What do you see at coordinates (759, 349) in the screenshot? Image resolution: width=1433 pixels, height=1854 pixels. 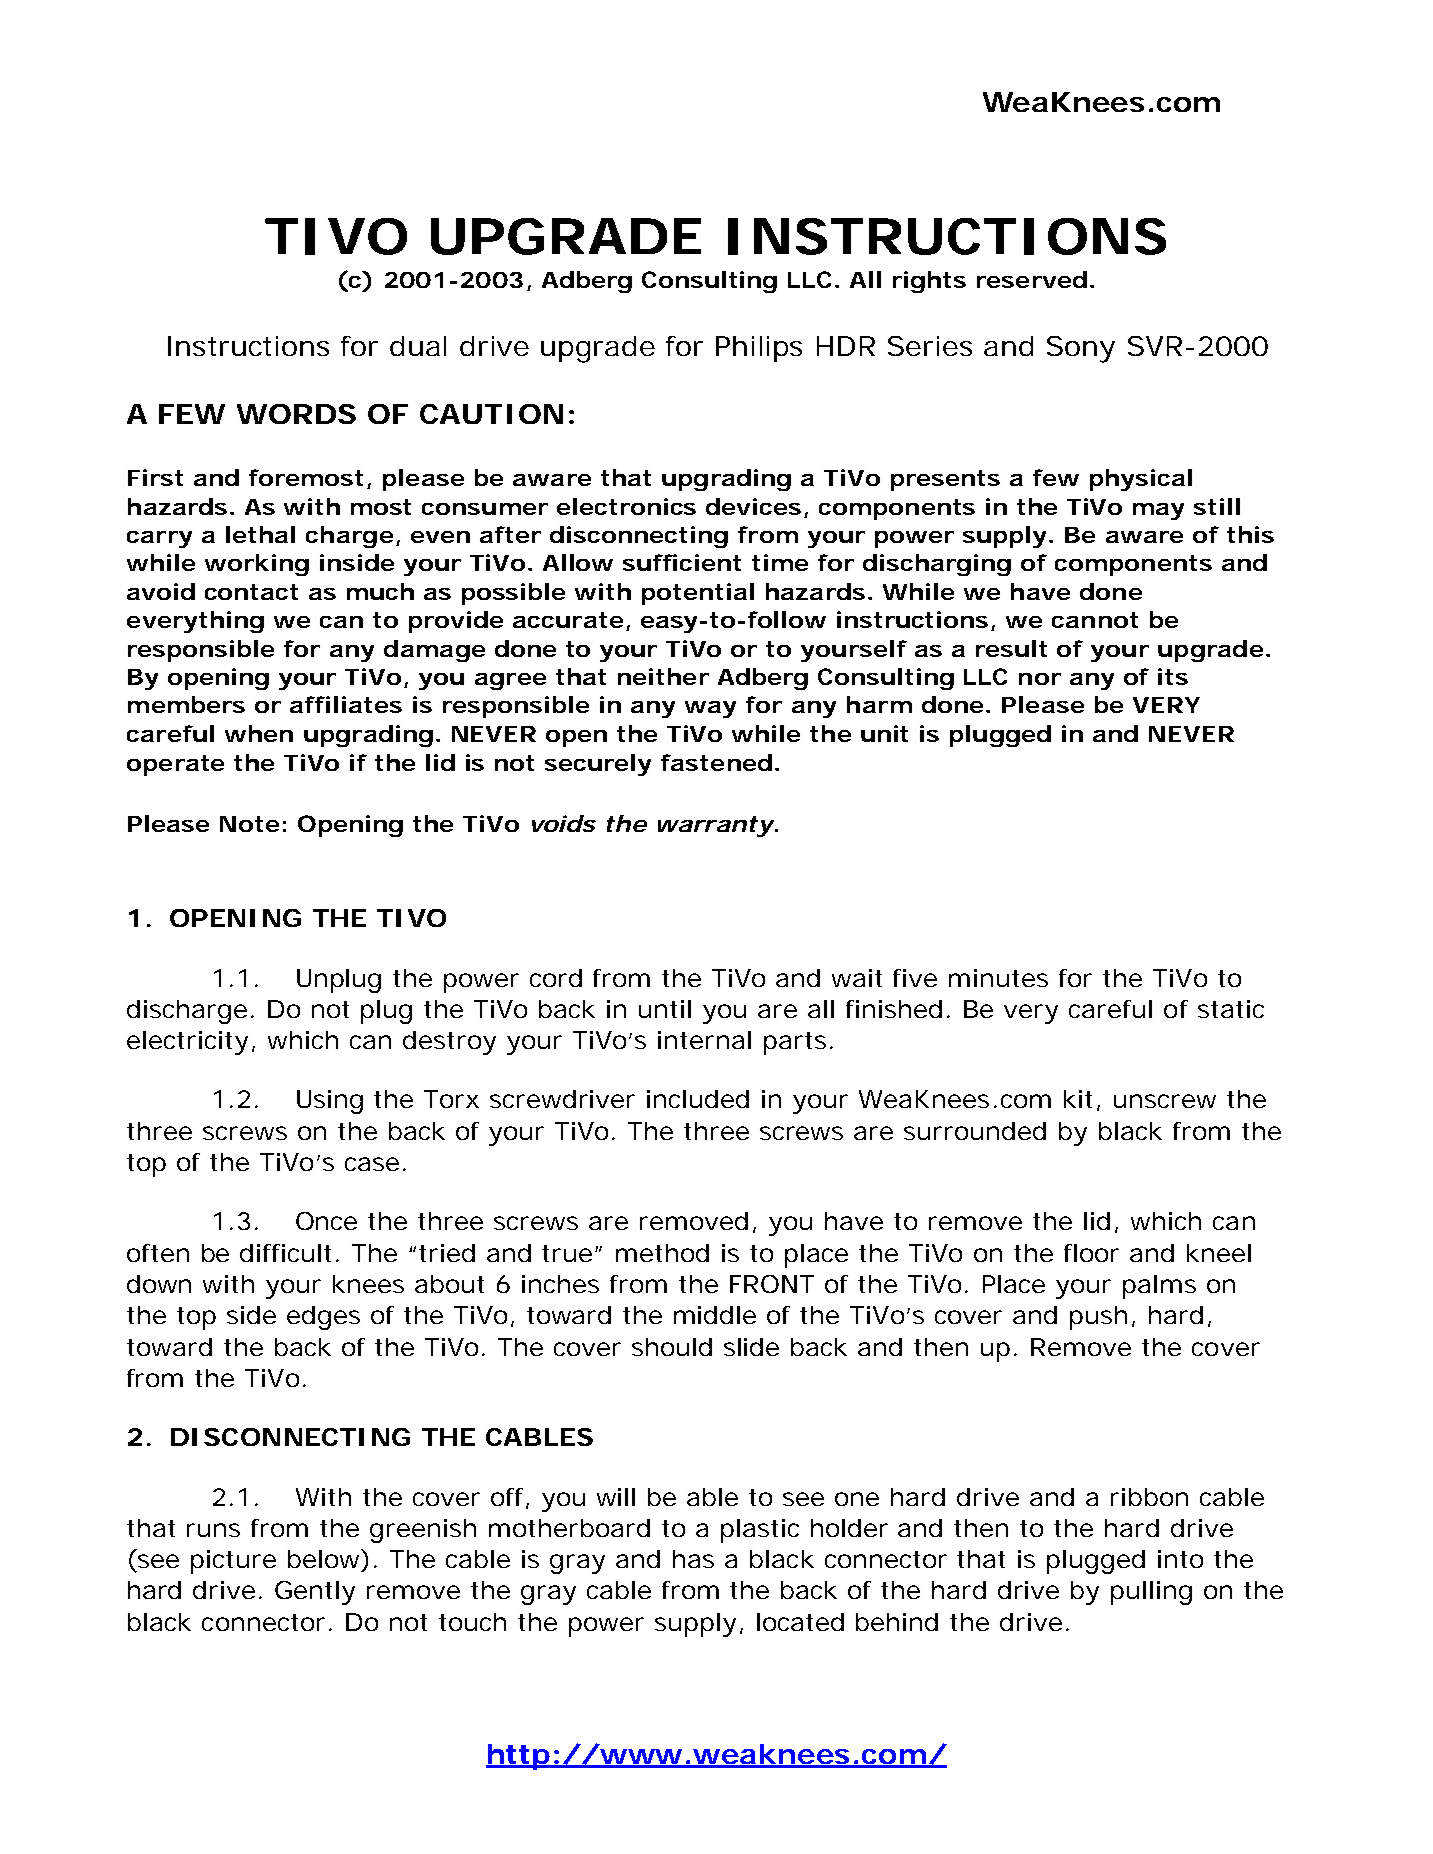 I see `Philips` at bounding box center [759, 349].
